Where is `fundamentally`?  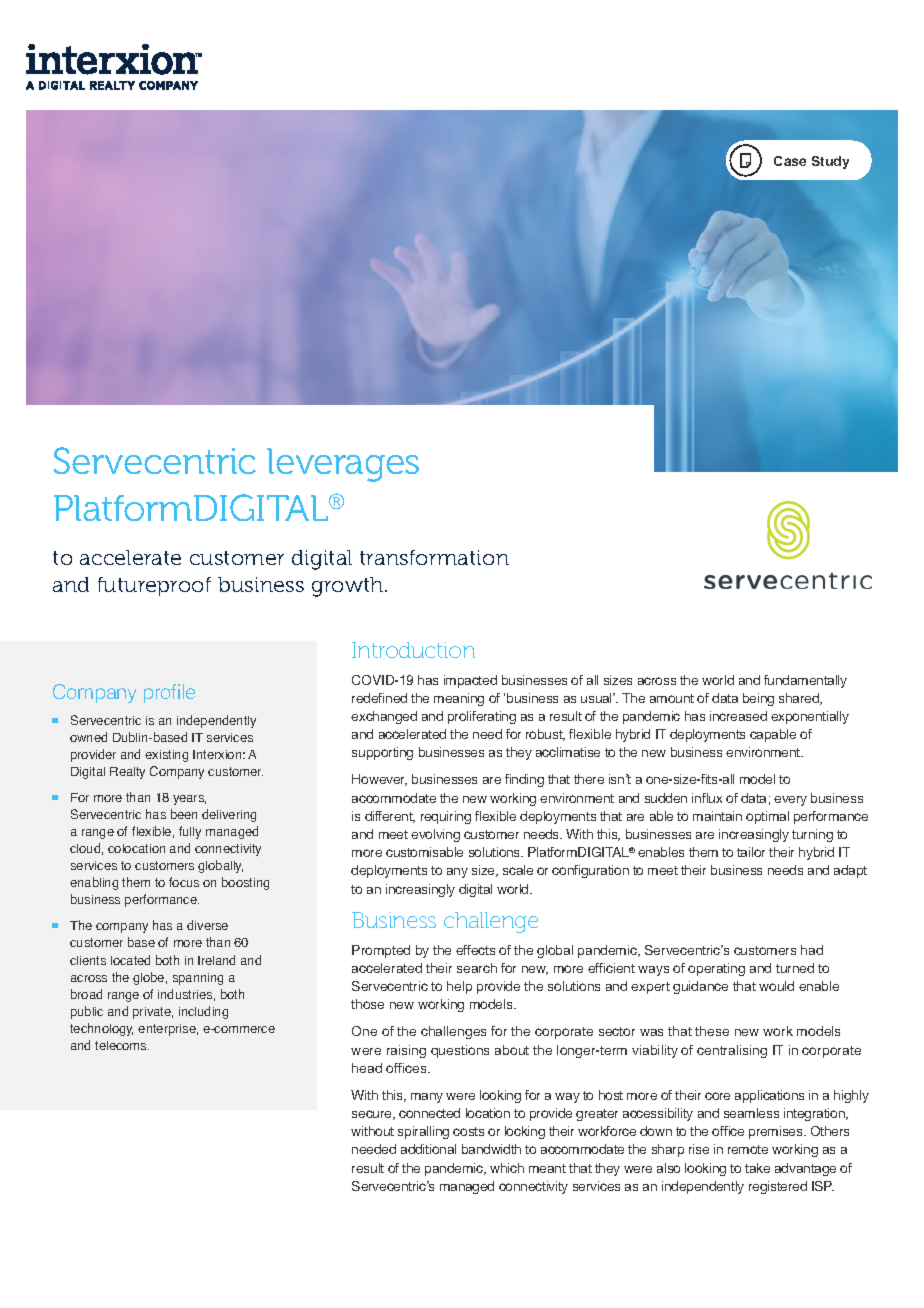 fundamentally is located at coordinates (805, 681).
